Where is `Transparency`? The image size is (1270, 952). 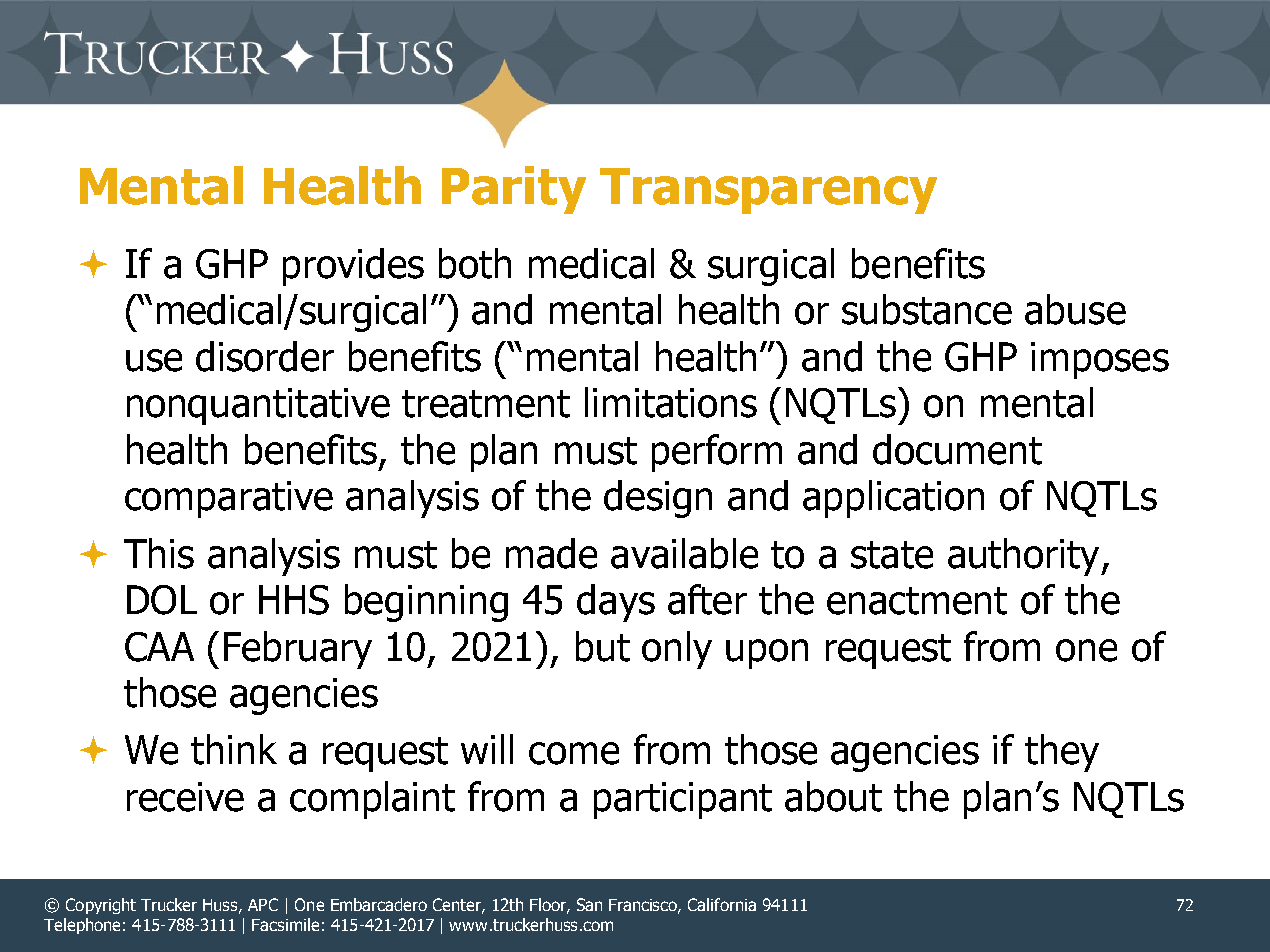
Transparency is located at coordinates (768, 191).
